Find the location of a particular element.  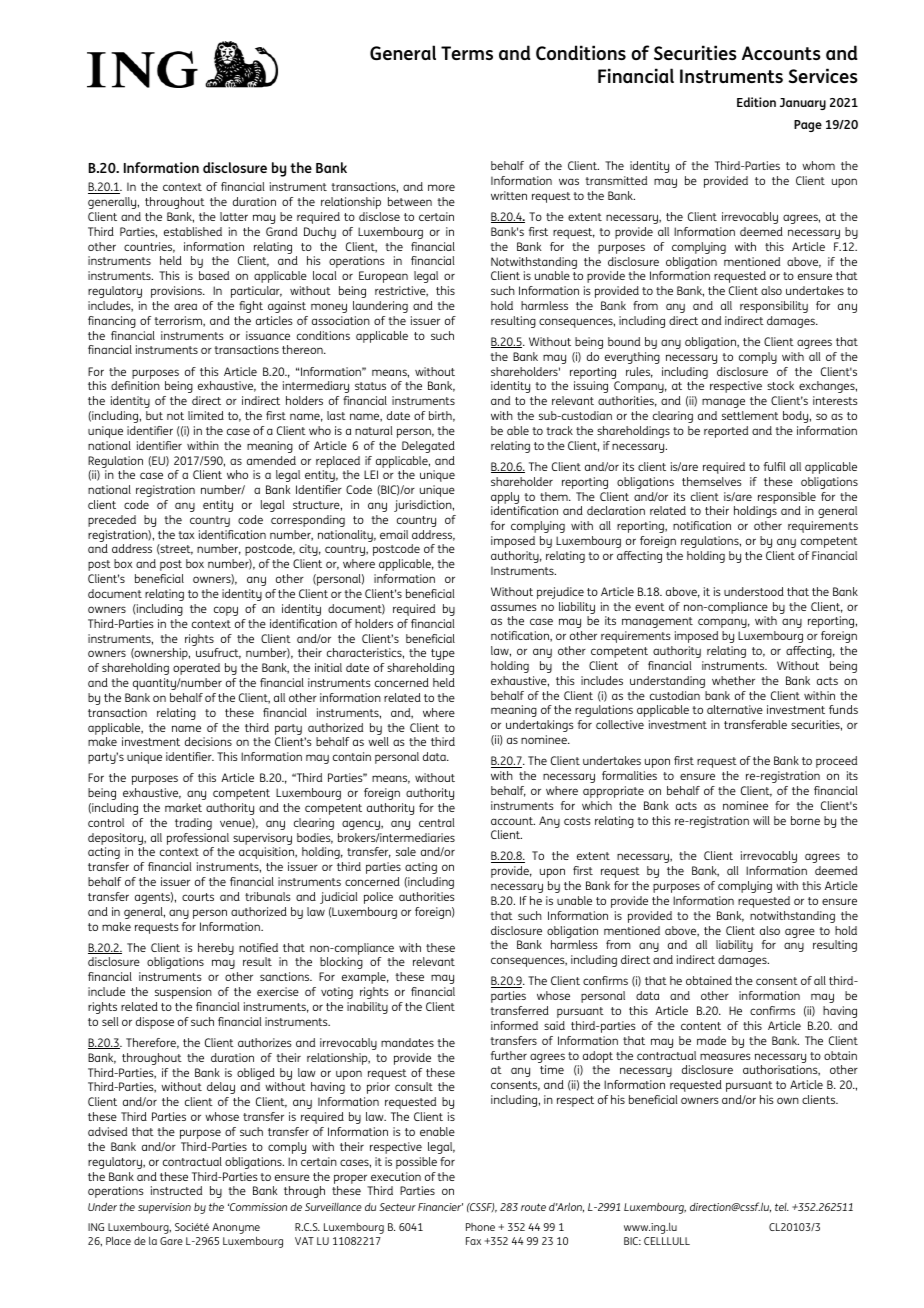

professional is located at coordinates (198, 839).
